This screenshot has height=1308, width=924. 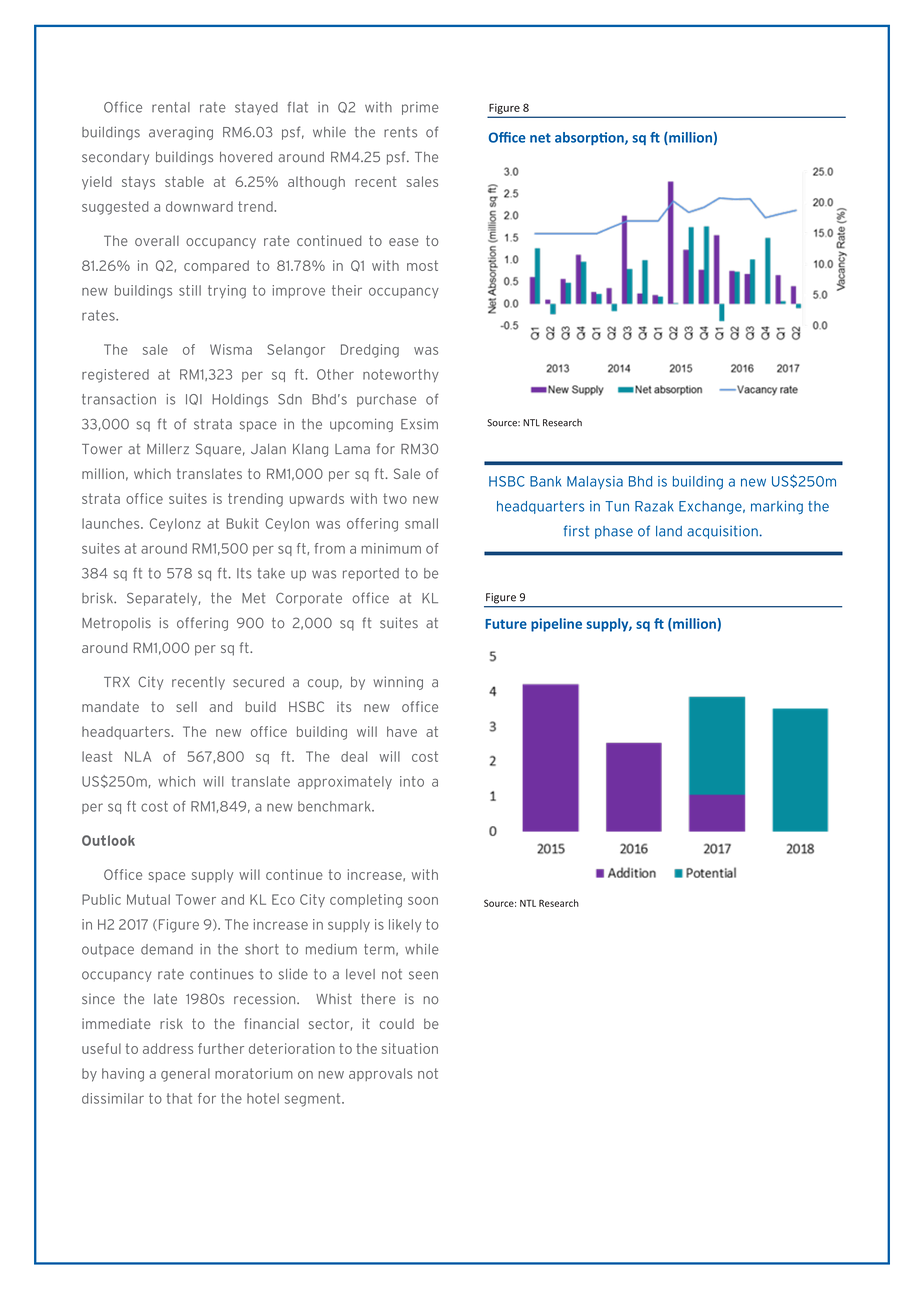 What do you see at coordinates (556, 625) in the screenshot?
I see `pipeline` at bounding box center [556, 625].
